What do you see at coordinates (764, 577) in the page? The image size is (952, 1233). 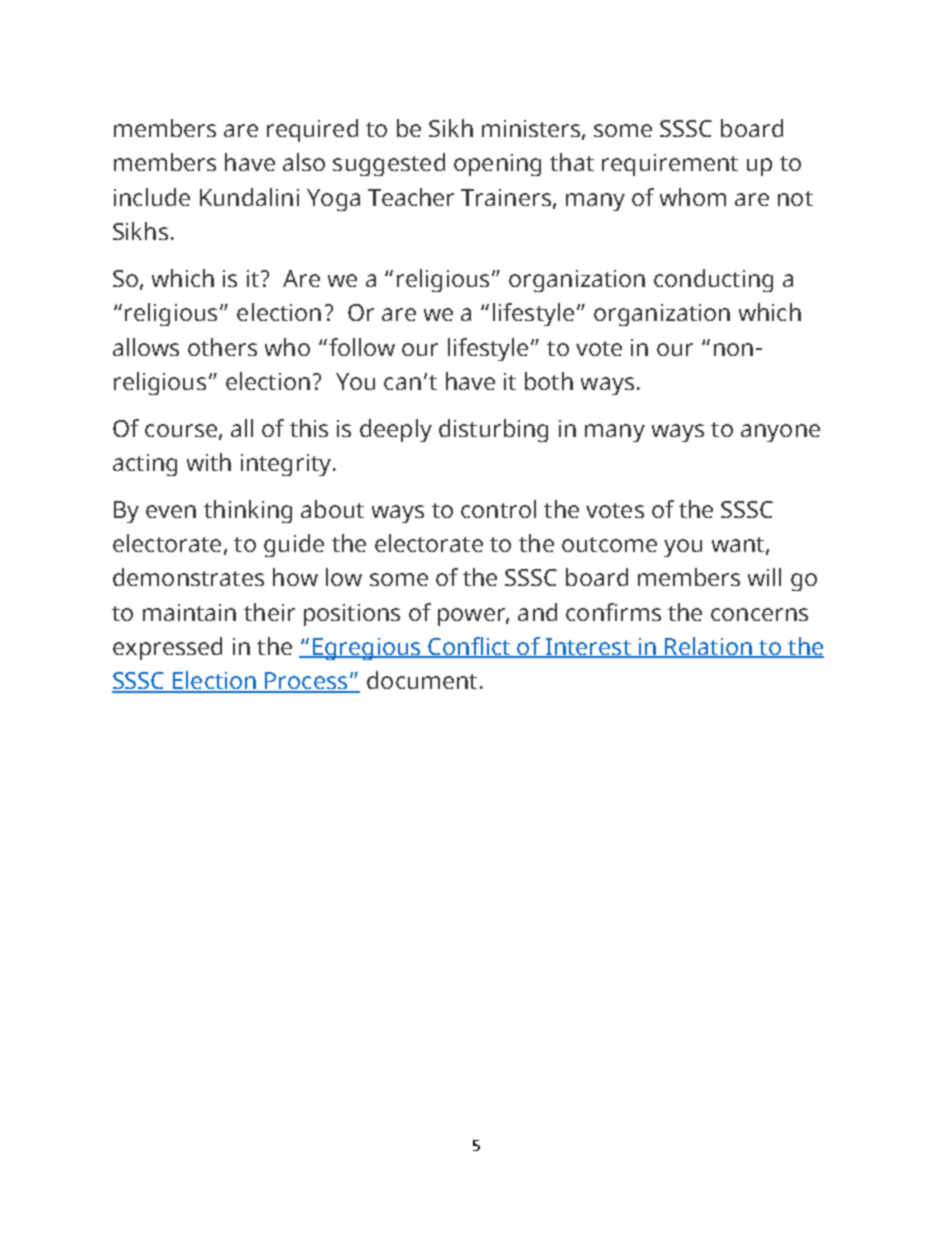 I see `will` at bounding box center [764, 577].
